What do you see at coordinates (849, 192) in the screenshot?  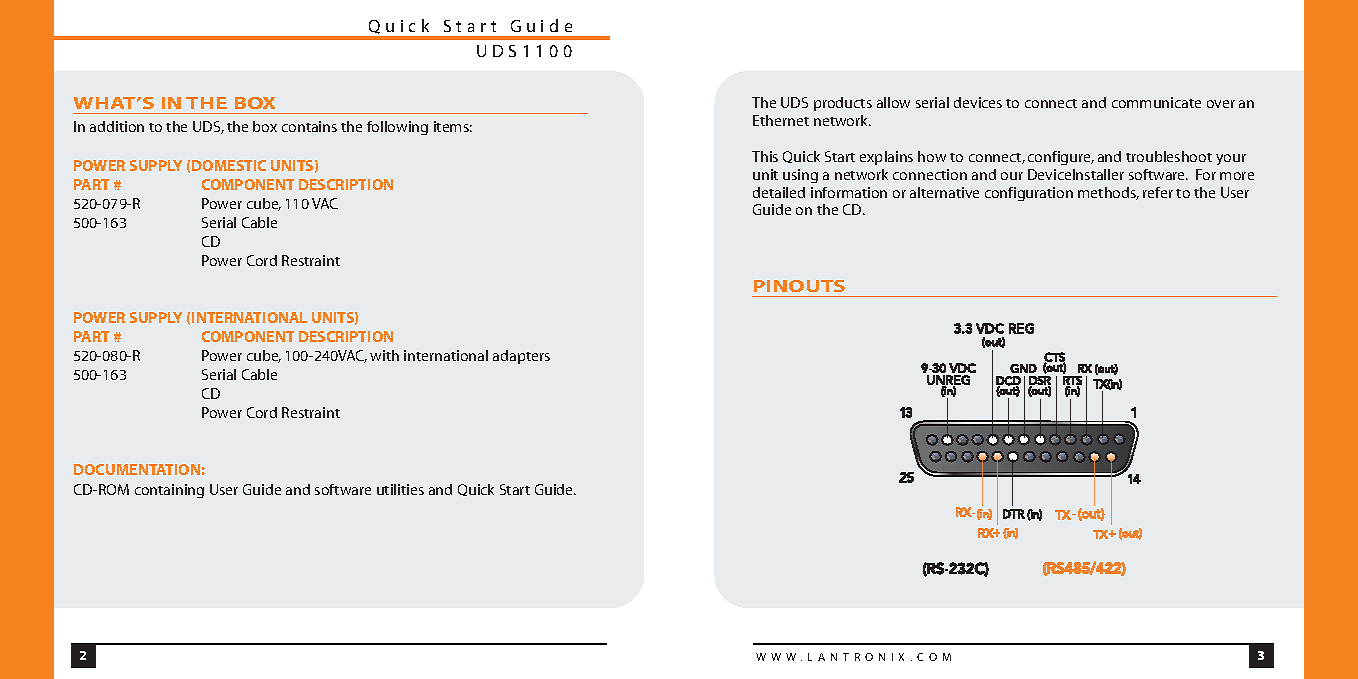 I see `information` at bounding box center [849, 192].
